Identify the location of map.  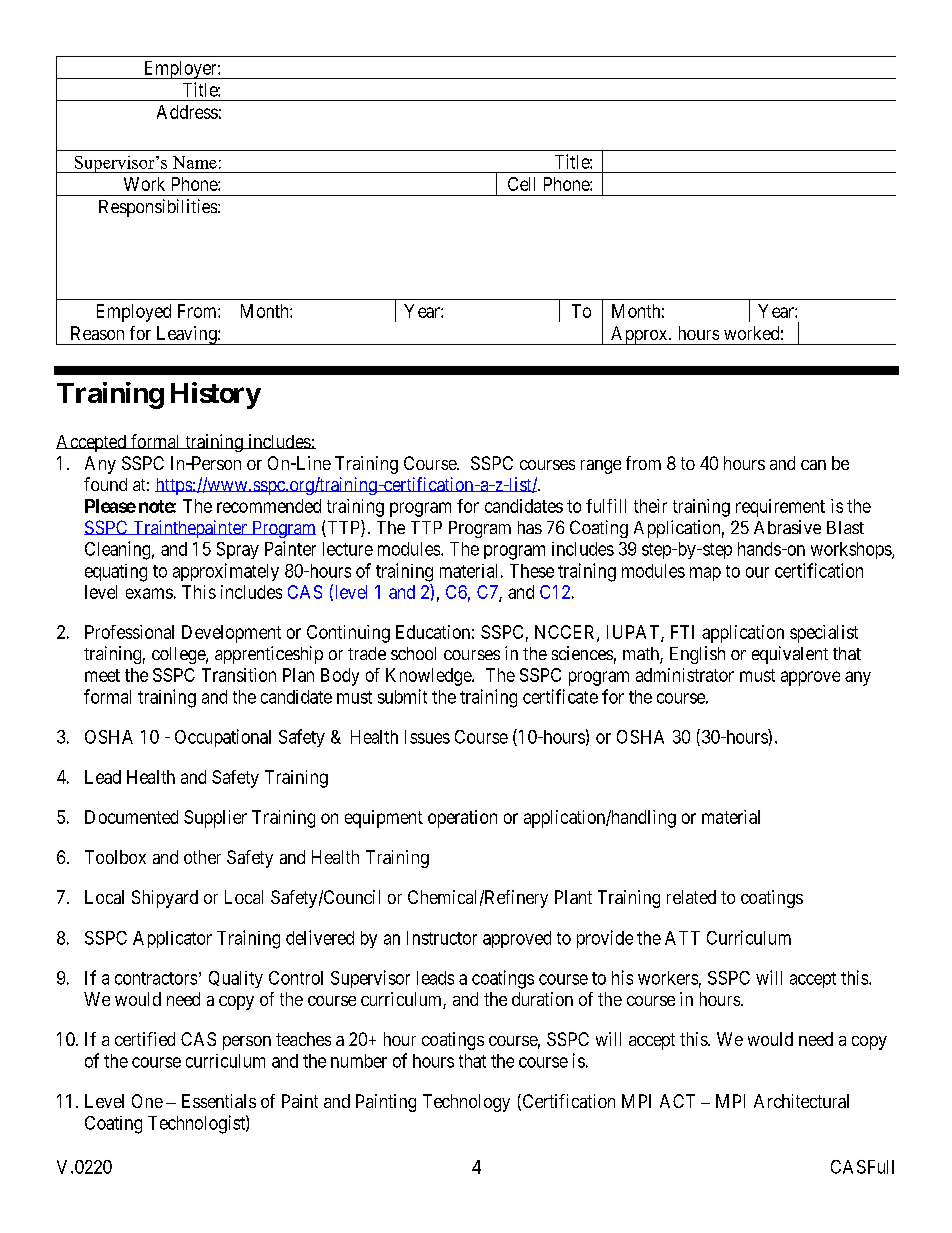
(705, 574).
